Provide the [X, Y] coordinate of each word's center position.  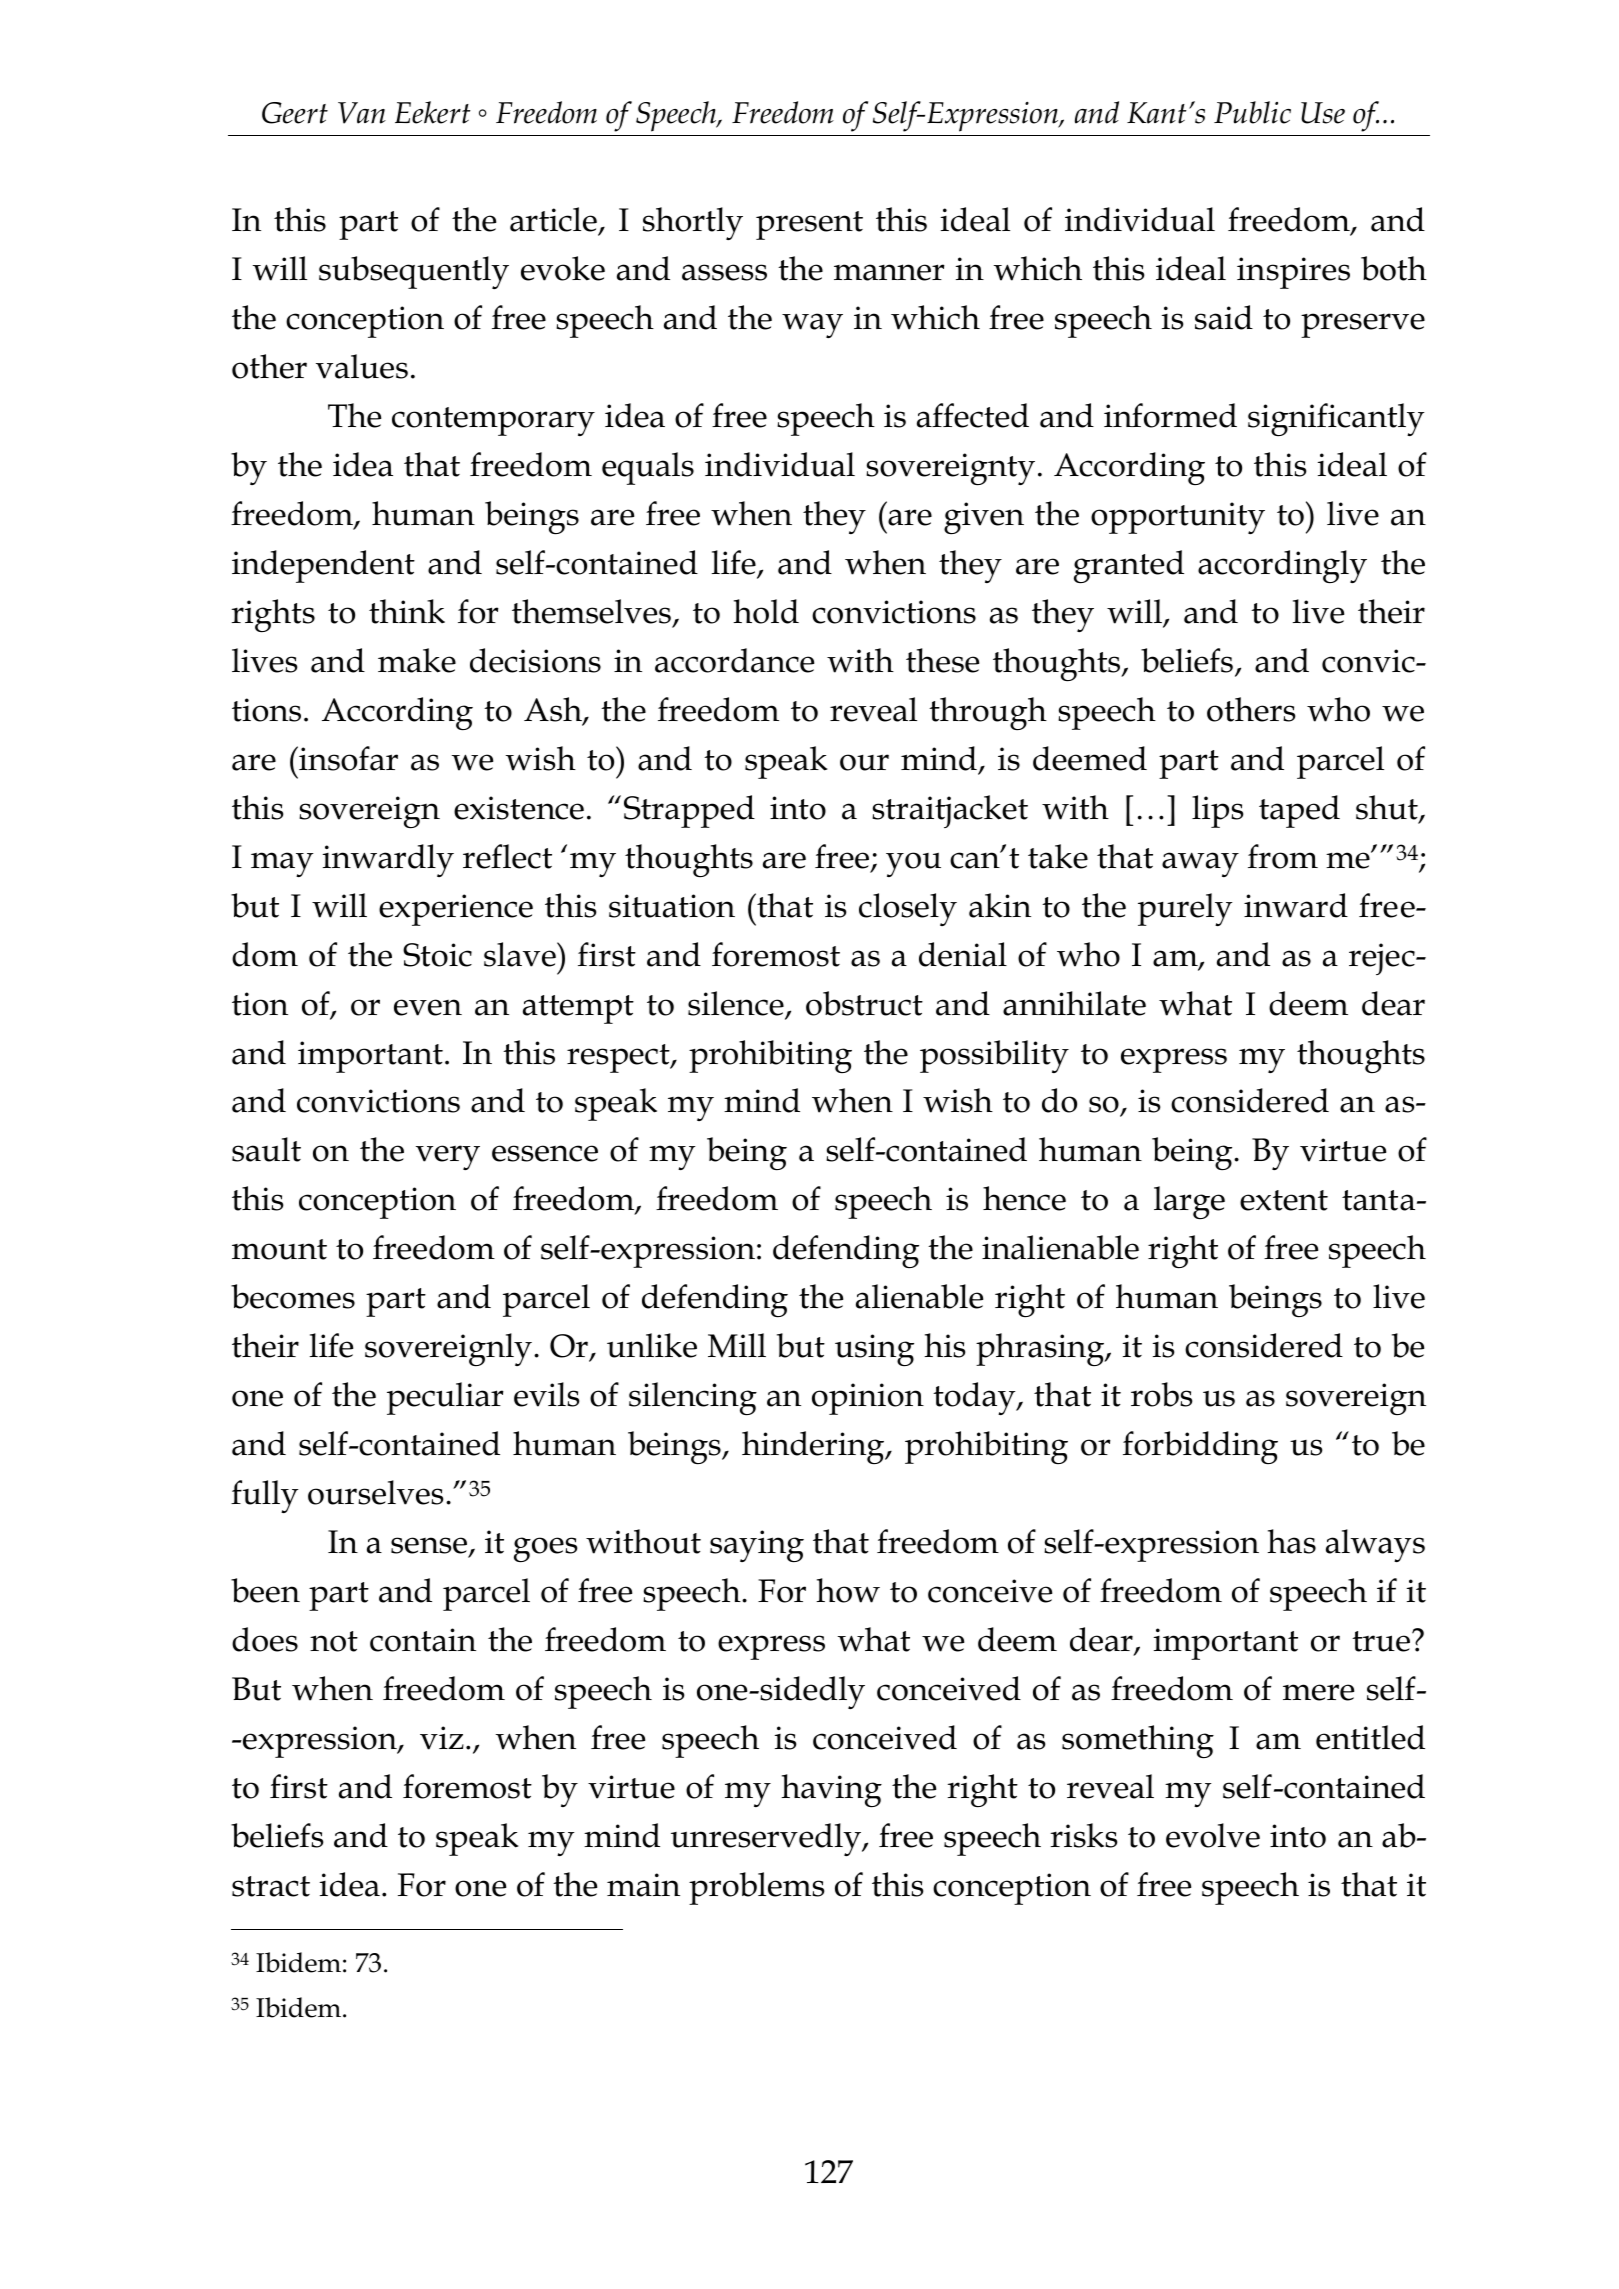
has [1291, 1541]
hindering [814, 1447]
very [448, 1157]
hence [1024, 1198]
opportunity [1178, 518]
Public [1252, 112]
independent [323, 566]
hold [766, 611]
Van [362, 113]
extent [1284, 1200]
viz [442, 1738]
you [913, 864]
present [809, 225]
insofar [347, 758]
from [1283, 856]
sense [430, 1546]
